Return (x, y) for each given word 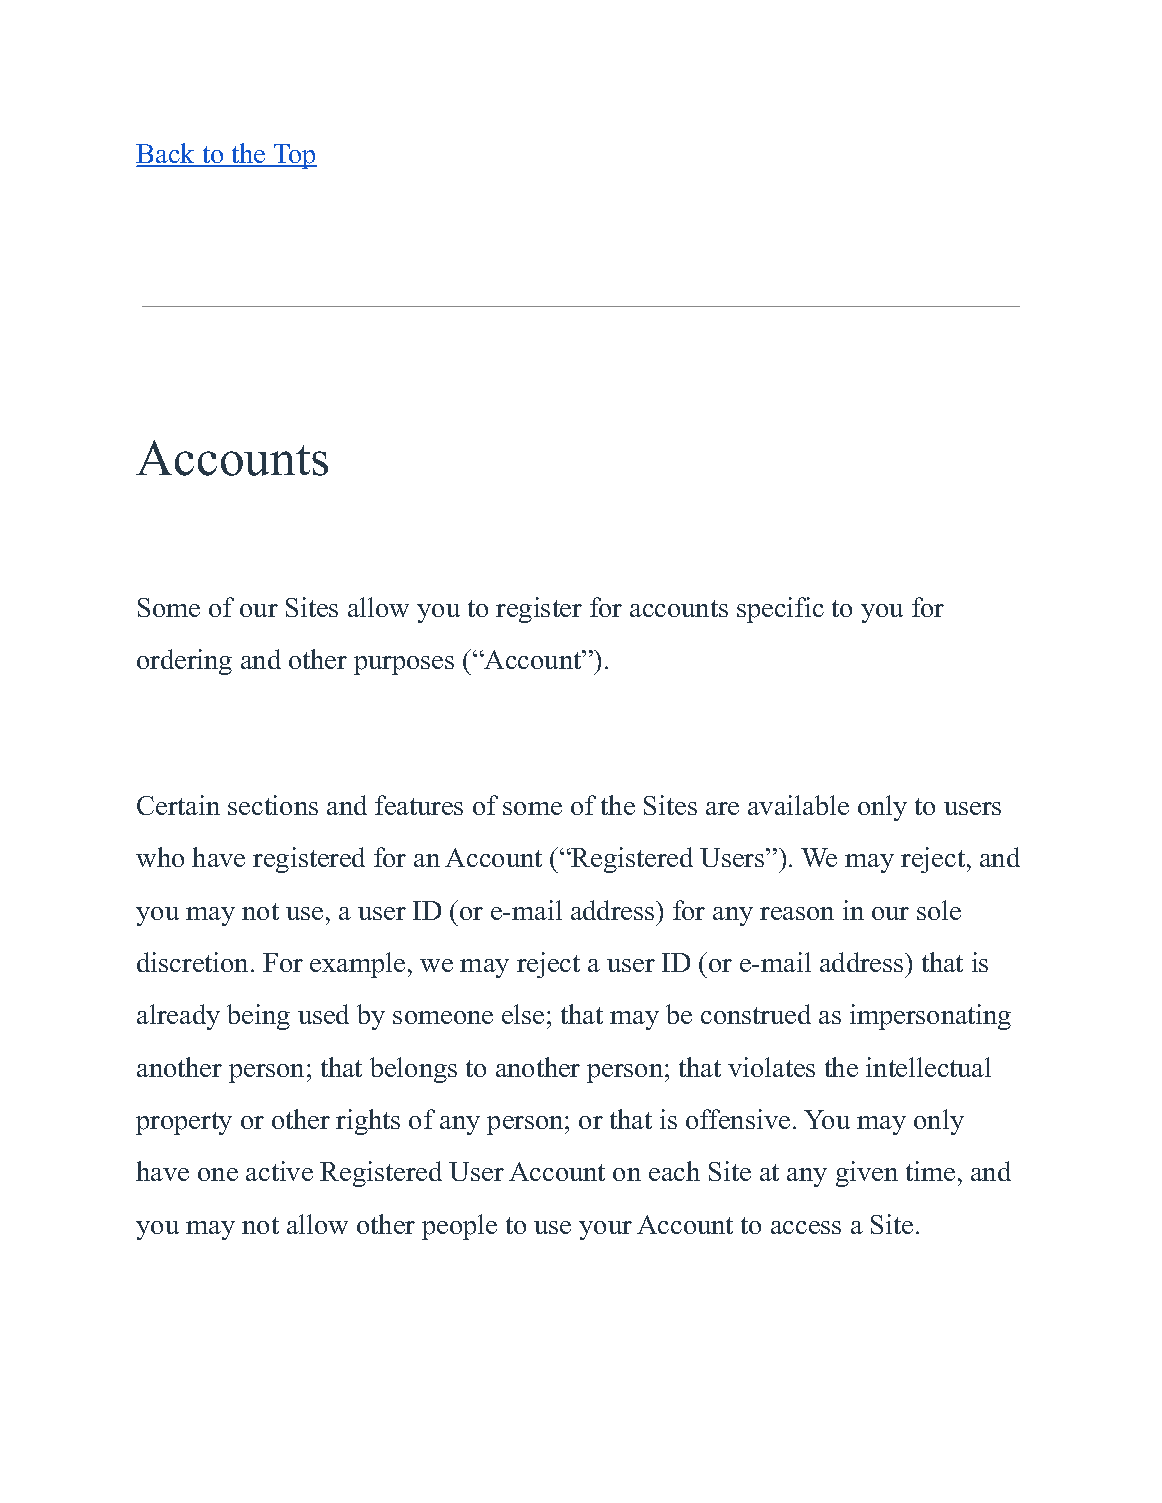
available (798, 805)
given (867, 1174)
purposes (404, 665)
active (279, 1171)
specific (780, 610)
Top (294, 156)
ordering (184, 662)
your (605, 1230)
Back (167, 154)
